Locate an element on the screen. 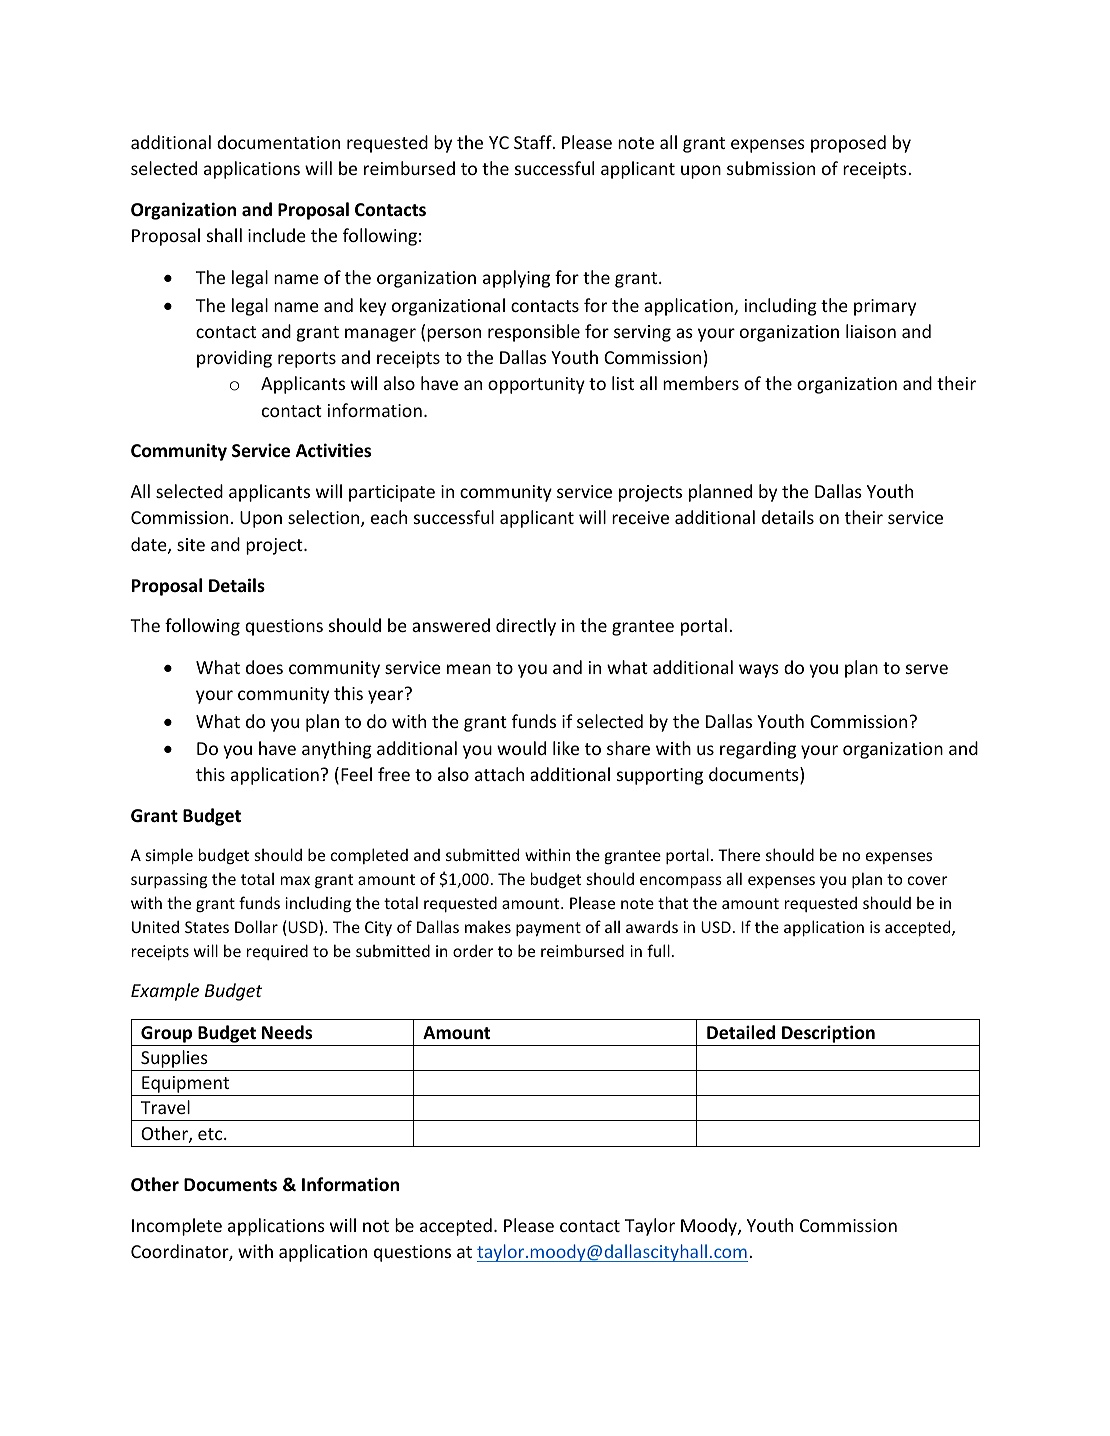  Detailed is located at coordinates (741, 1032).
